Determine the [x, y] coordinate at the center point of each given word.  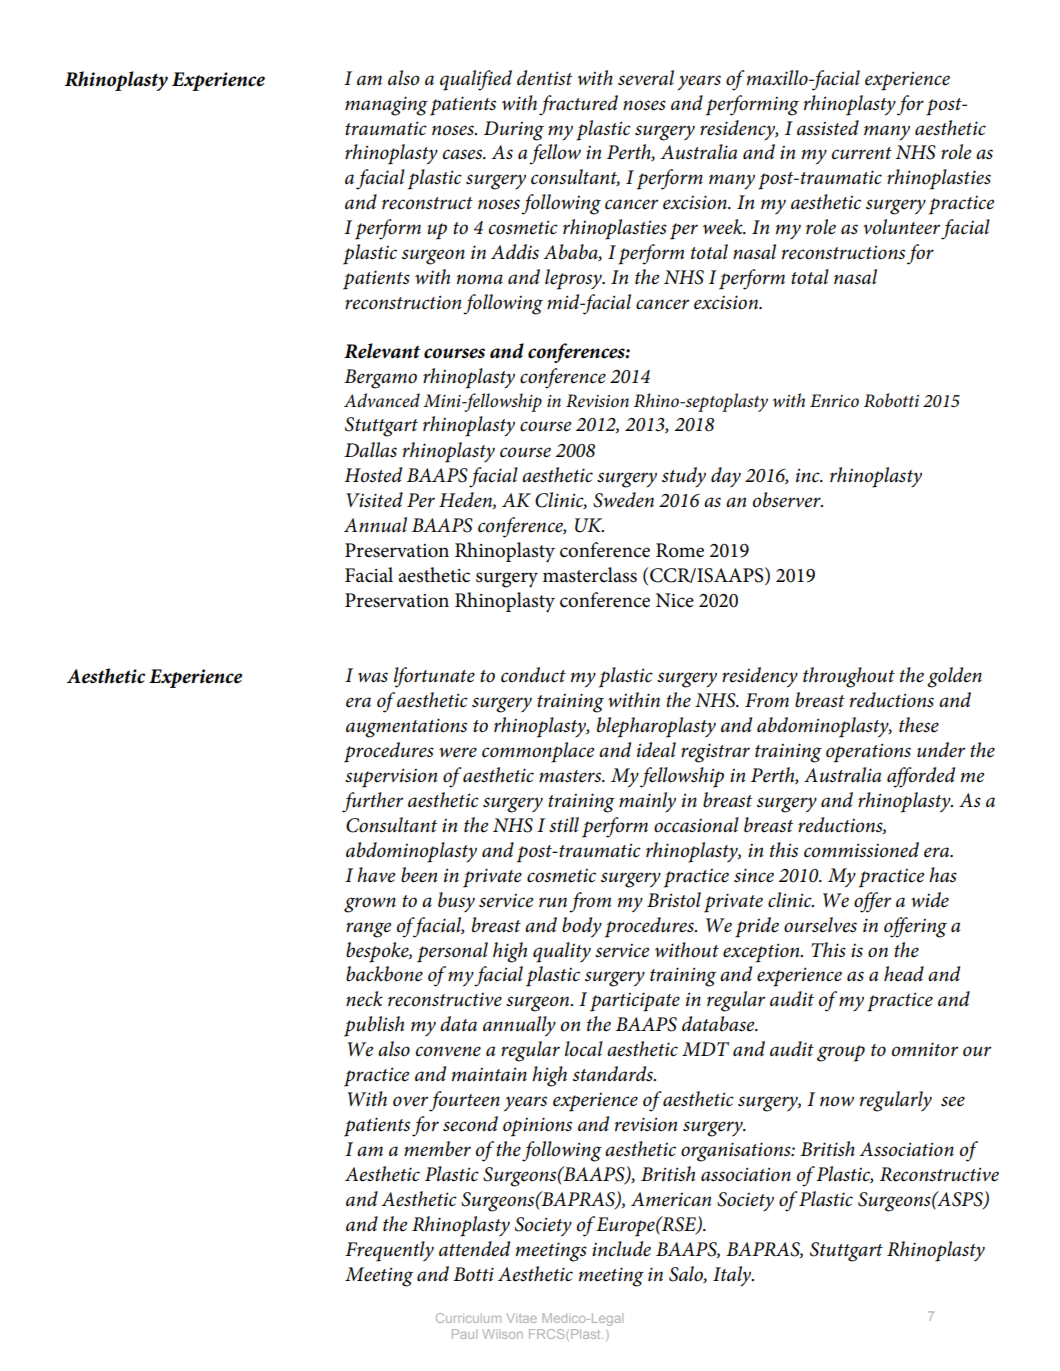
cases [464, 154]
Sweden [623, 500]
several [646, 78]
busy [456, 902]
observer [788, 500]
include [621, 1249]
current [862, 153]
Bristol [674, 900]
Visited [374, 500]
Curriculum [468, 1318]
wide [930, 900]
